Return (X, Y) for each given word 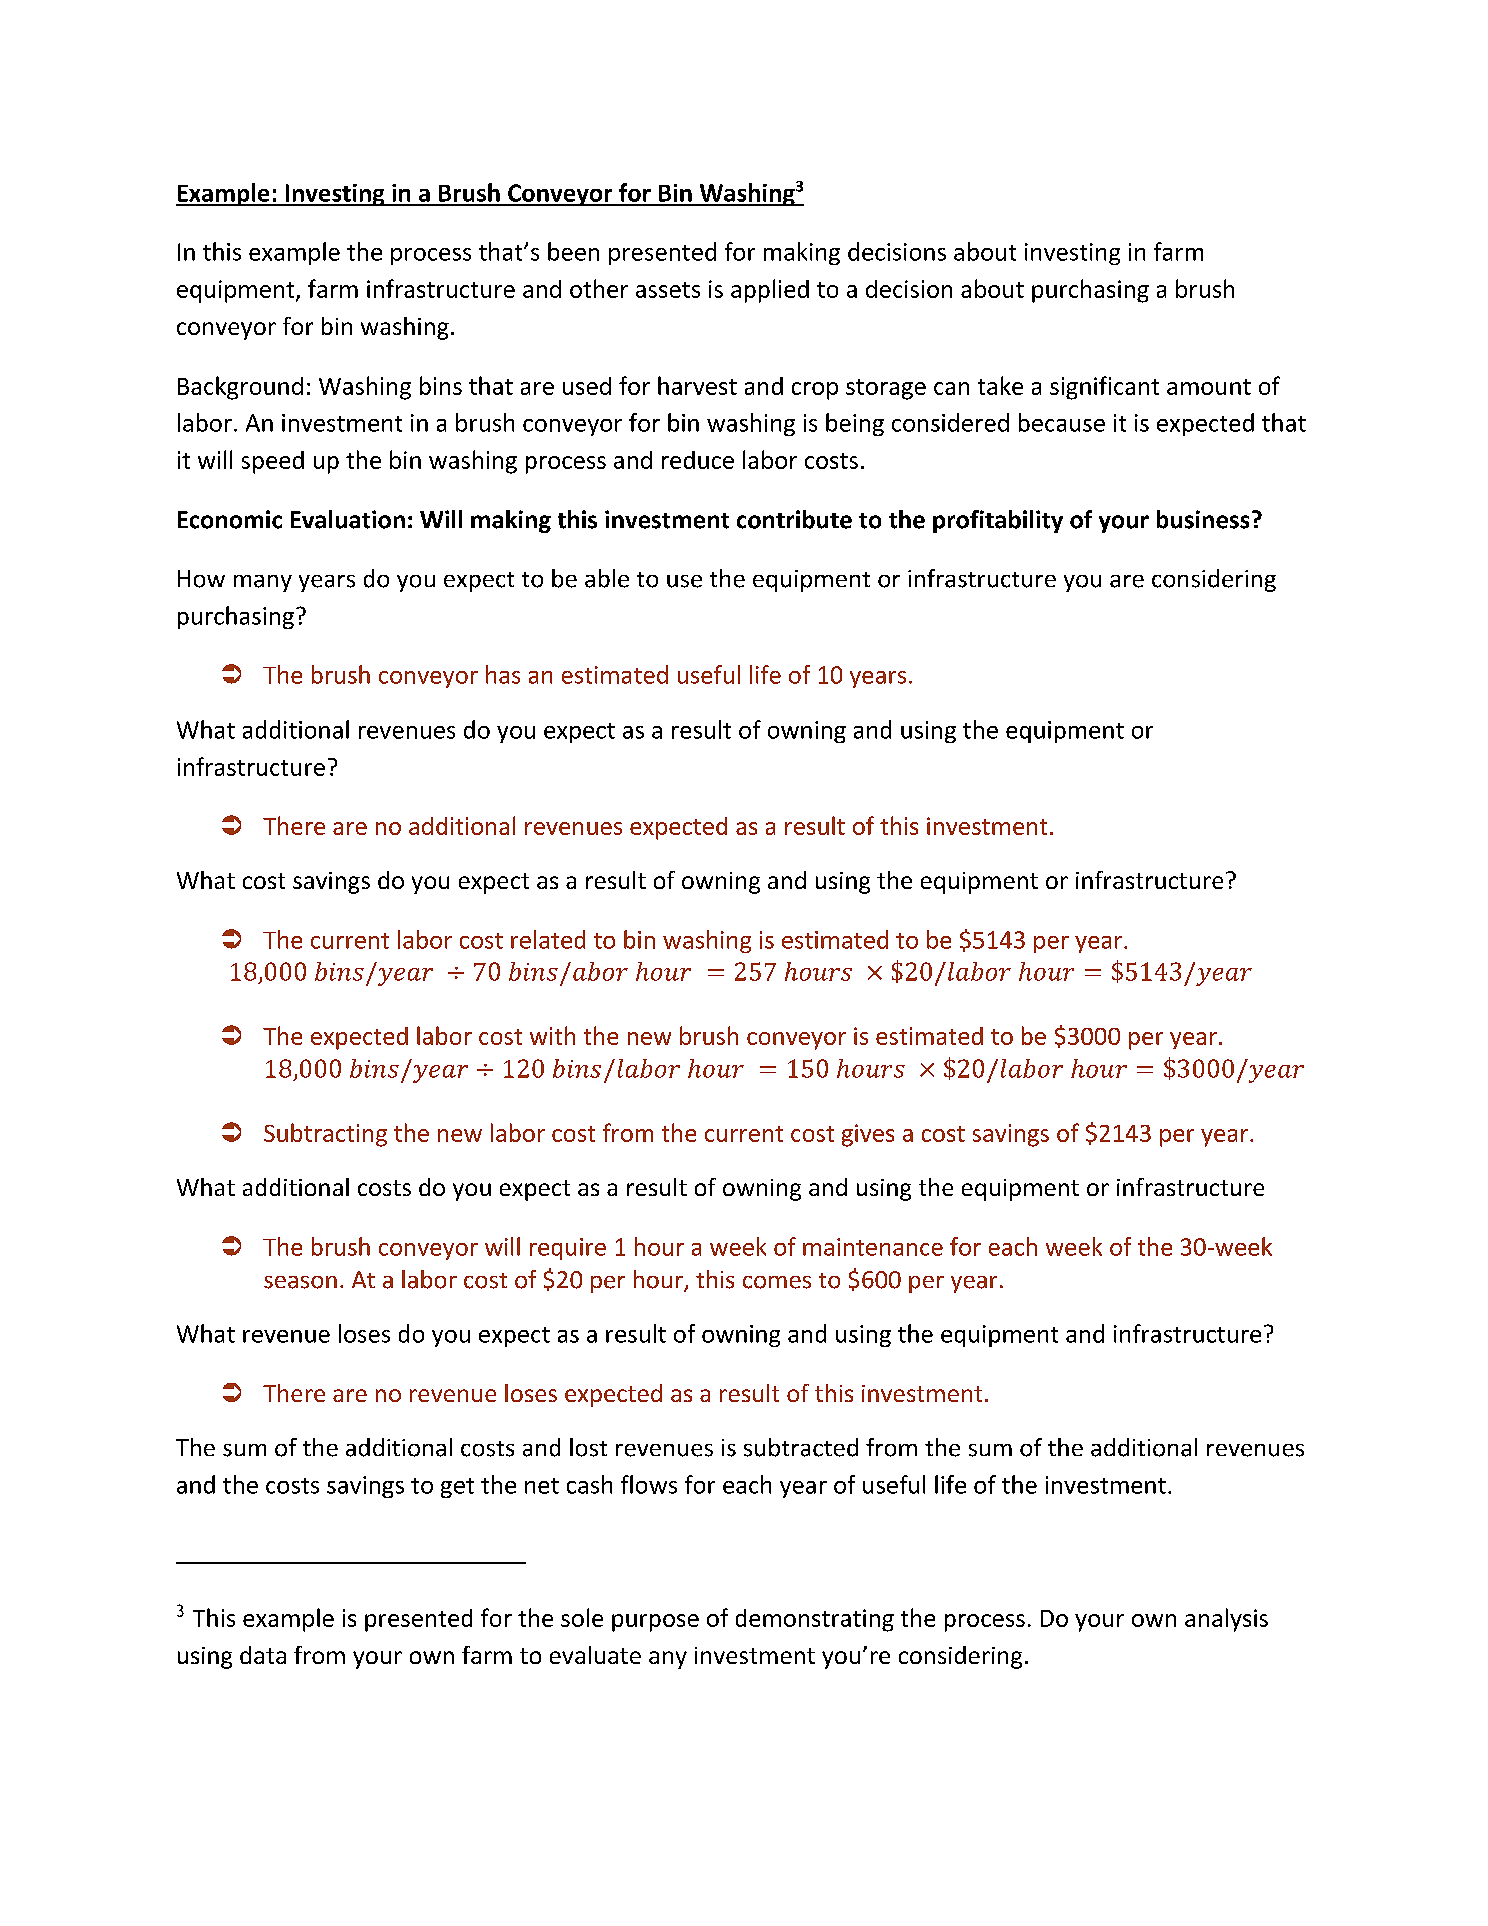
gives (868, 1135)
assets (668, 290)
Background (240, 388)
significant (1104, 388)
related (548, 939)
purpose (655, 1623)
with (552, 1035)
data (263, 1655)
